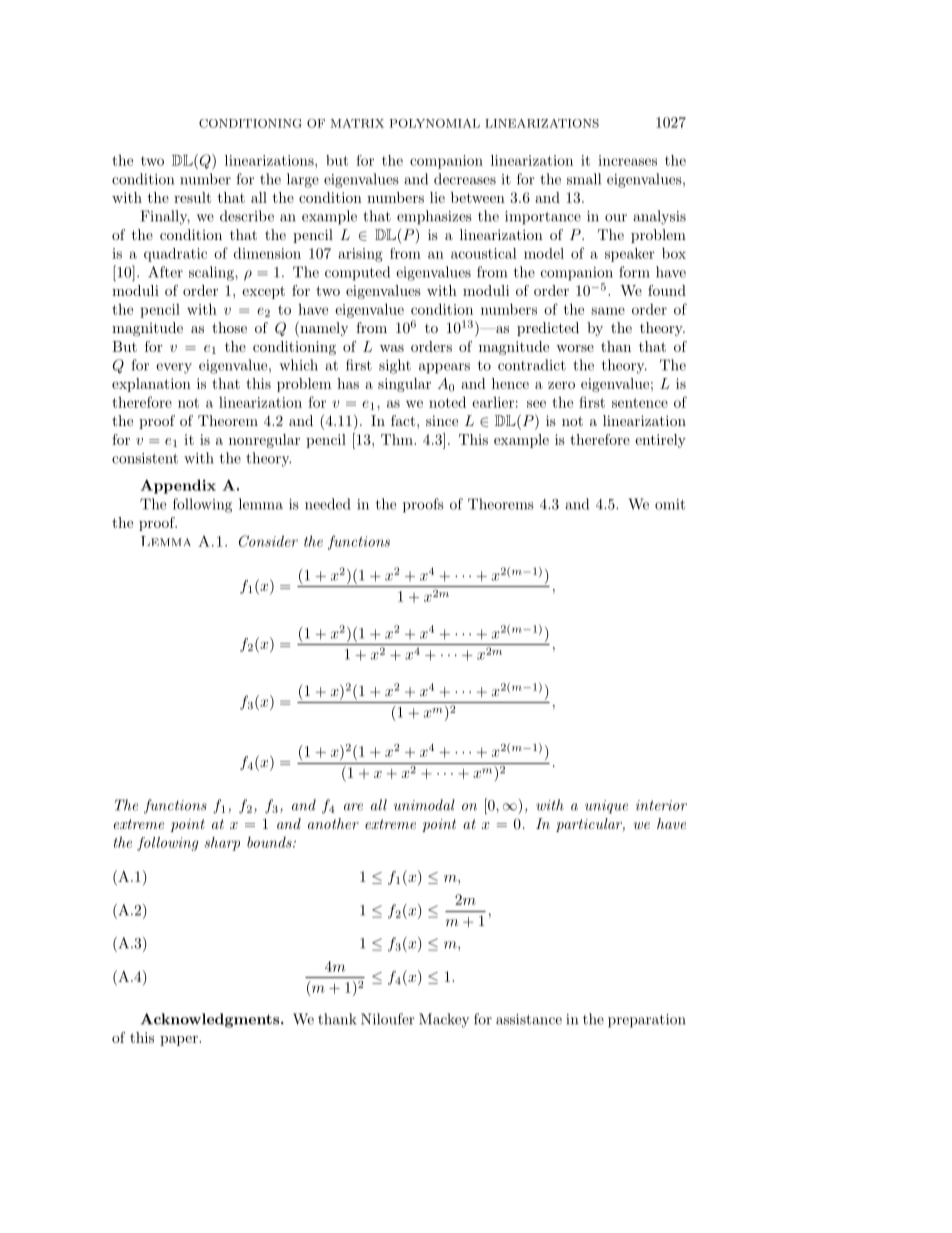 This screenshot has width=952, height=1233. Describe the element at coordinates (444, 1020) in the screenshot. I see `Mackey` at that location.
